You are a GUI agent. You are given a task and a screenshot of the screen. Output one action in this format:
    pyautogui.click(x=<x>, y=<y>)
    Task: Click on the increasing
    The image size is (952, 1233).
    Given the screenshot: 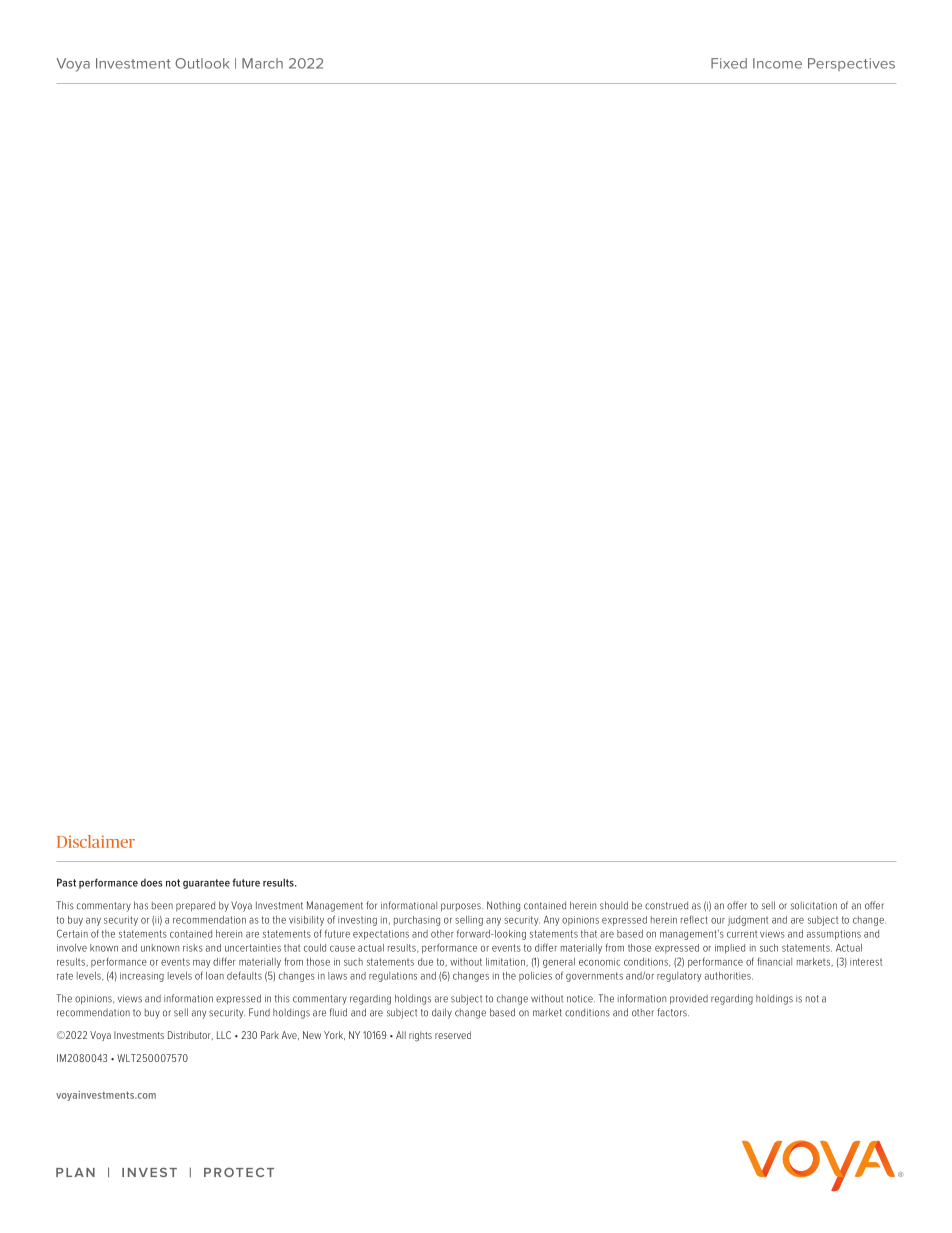 What is the action you would take?
    pyautogui.click(x=142, y=977)
